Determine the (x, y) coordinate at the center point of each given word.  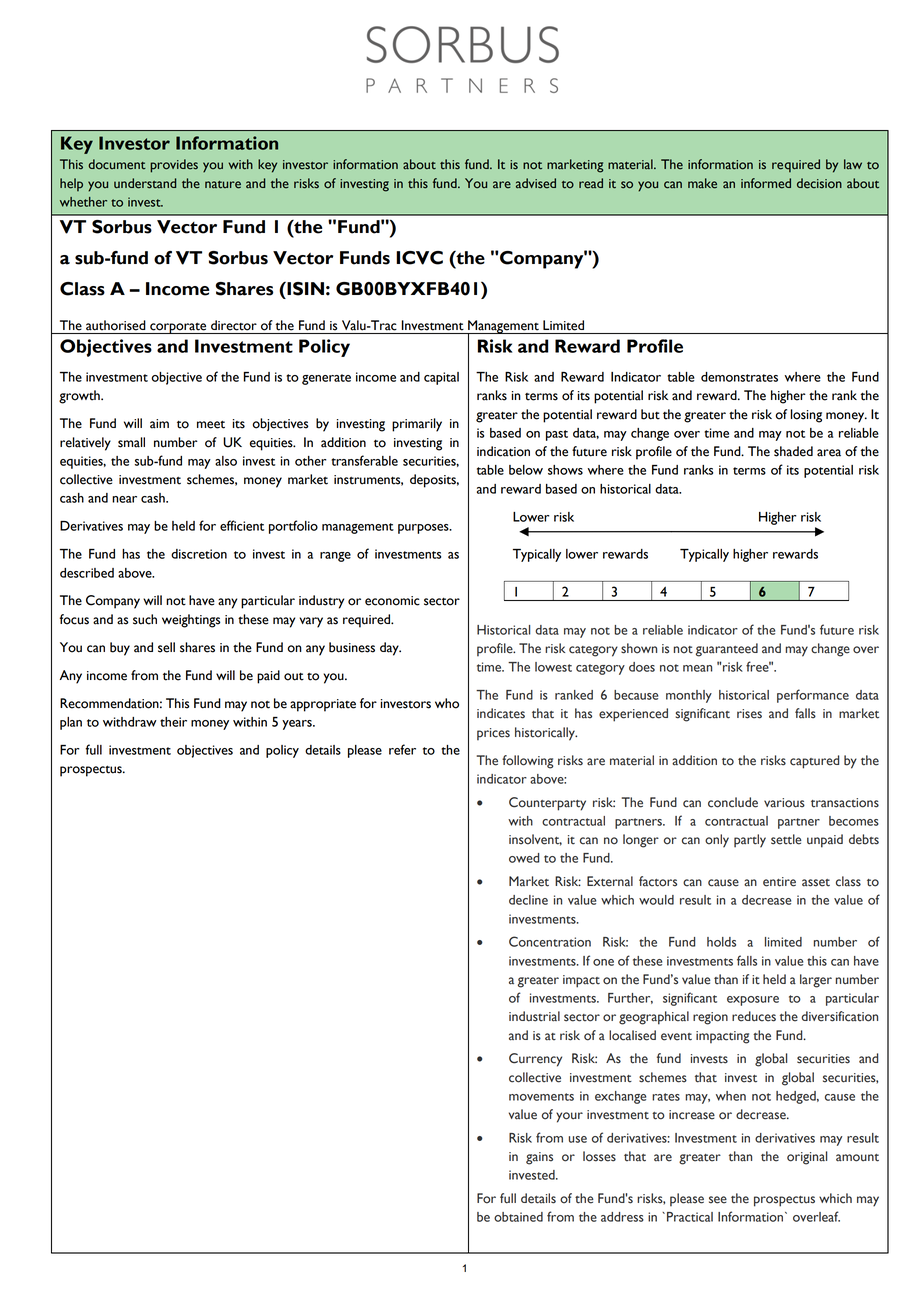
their (173, 722)
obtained (518, 1217)
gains (539, 1158)
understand (145, 183)
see (718, 1200)
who (447, 703)
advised (536, 183)
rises (749, 714)
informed (766, 183)
